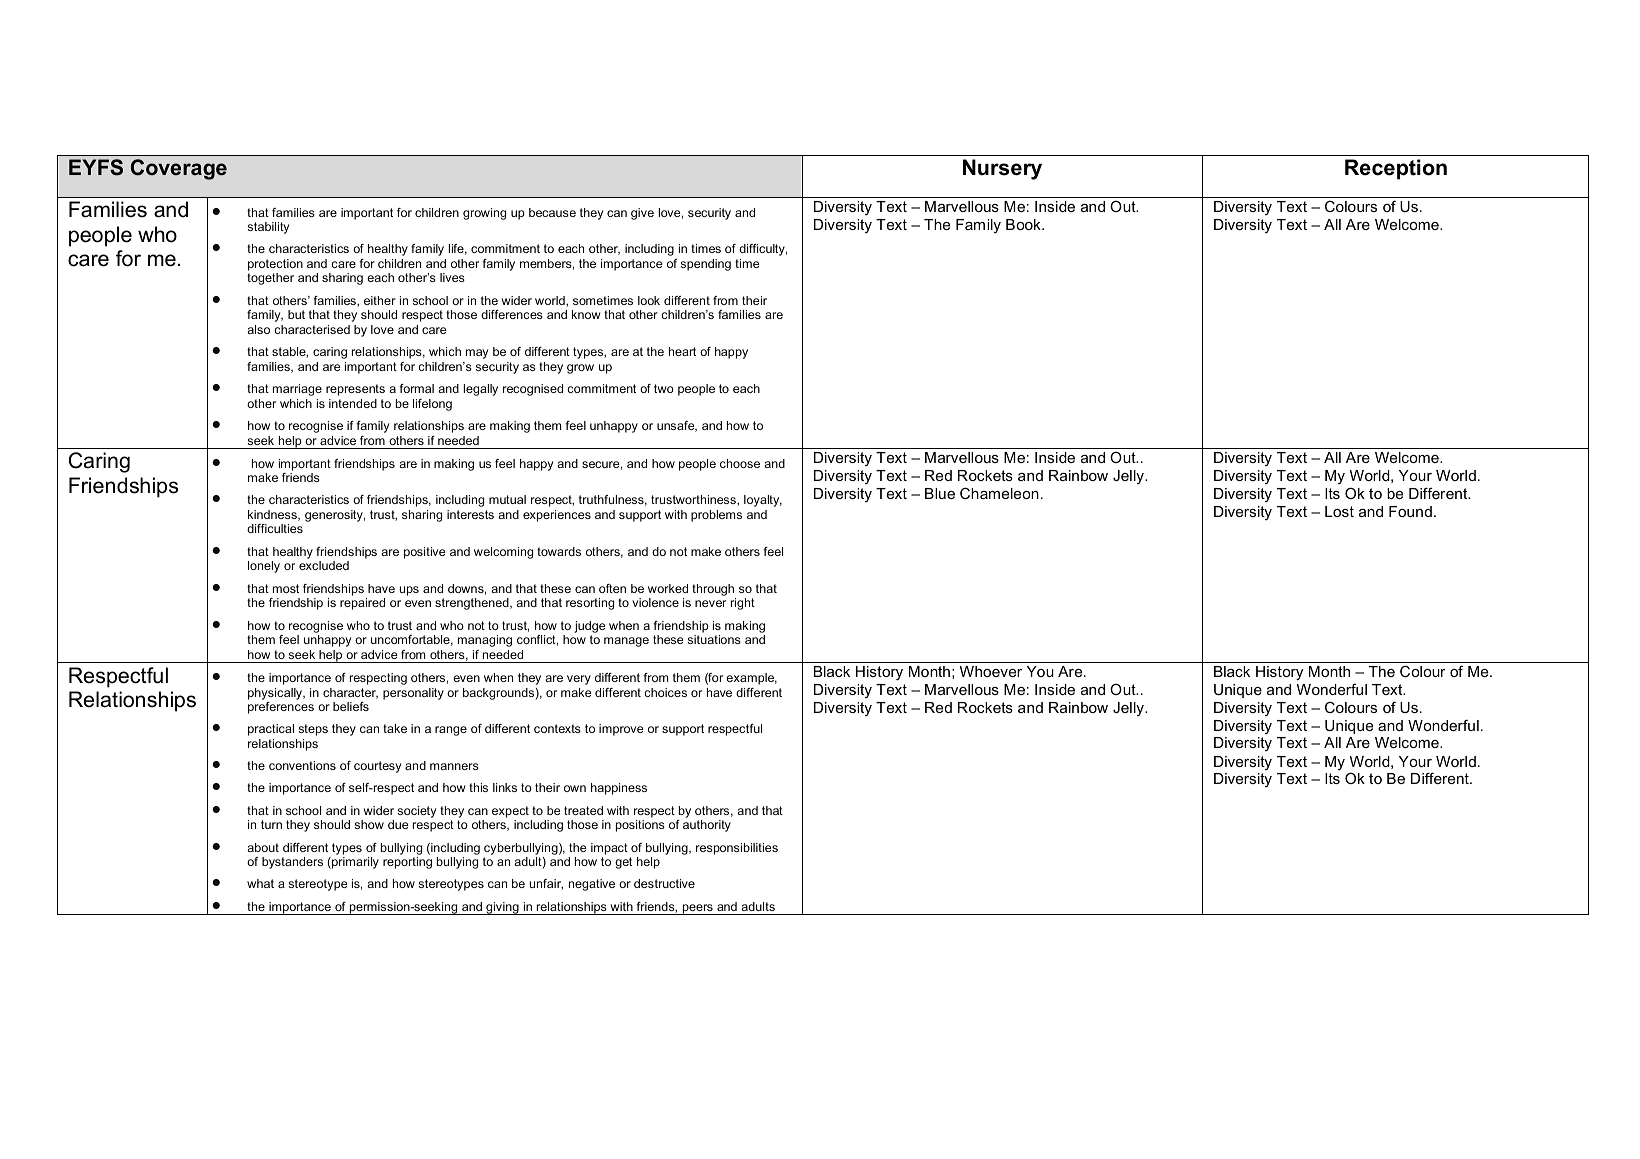  Describe the element at coordinates (260, 883) in the screenshot. I see `what` at that location.
